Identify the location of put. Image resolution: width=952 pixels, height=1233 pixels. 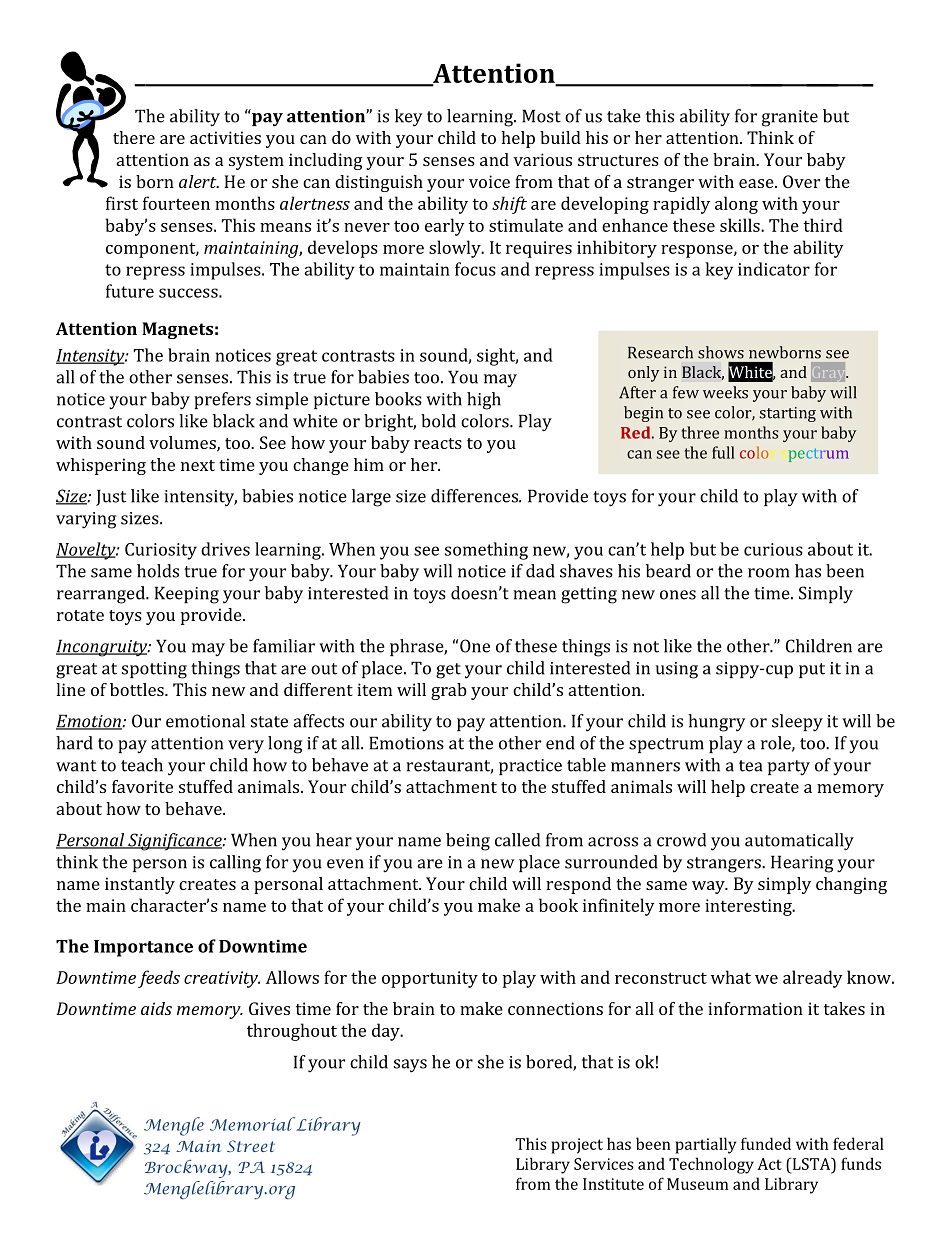
(812, 670).
